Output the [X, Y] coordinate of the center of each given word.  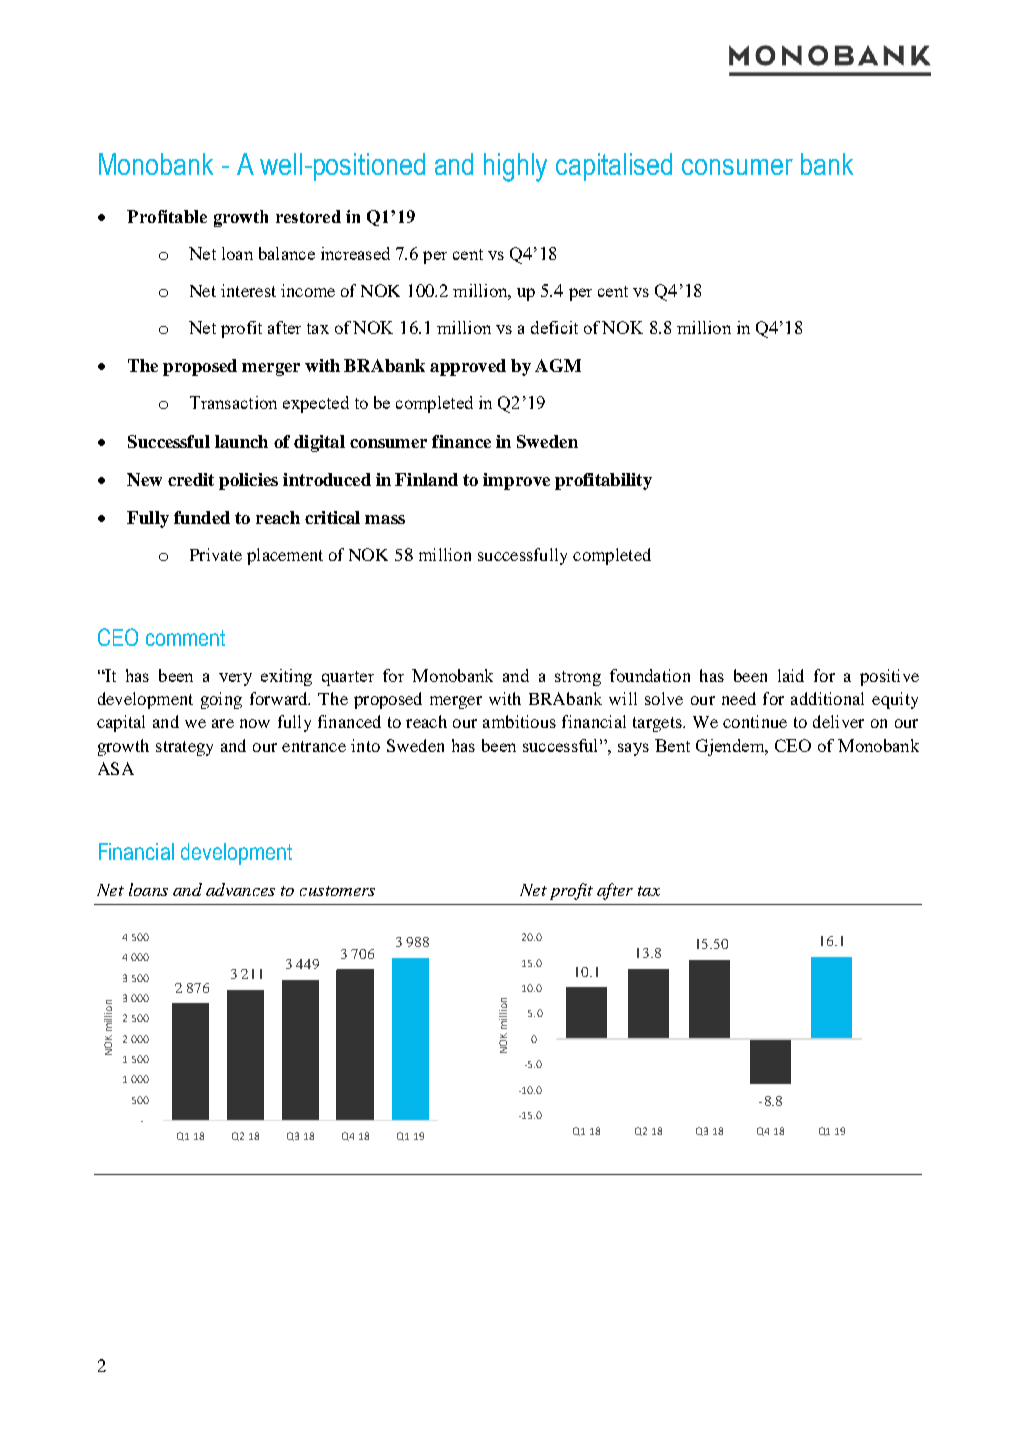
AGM [558, 365]
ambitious [519, 721]
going [221, 700]
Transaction [233, 402]
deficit [554, 327]
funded [202, 517]
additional [827, 698]
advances [240, 889]
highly [515, 167]
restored [308, 216]
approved [468, 367]
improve [516, 481]
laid [791, 675]
